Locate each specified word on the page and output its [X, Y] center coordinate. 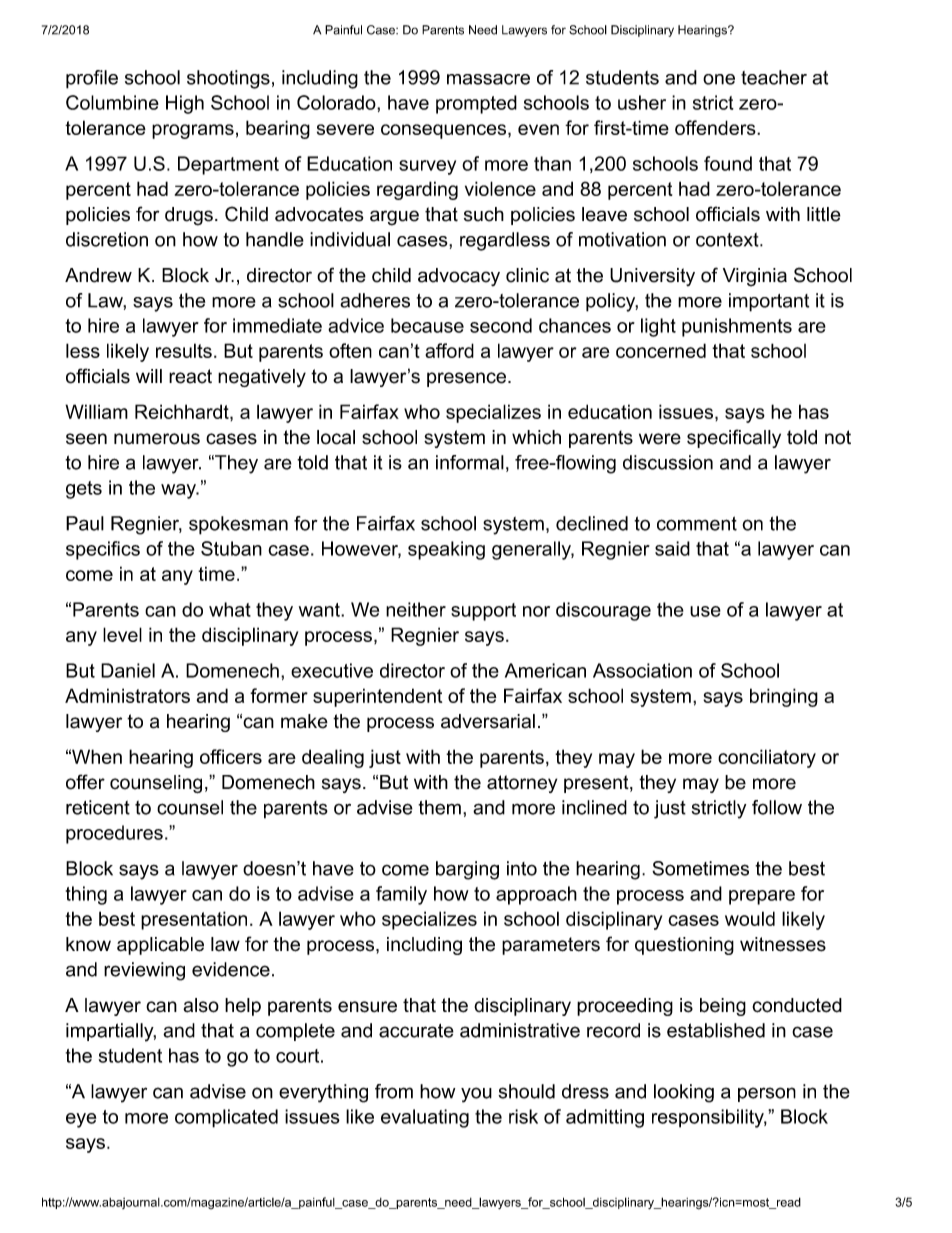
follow [777, 807]
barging [467, 870]
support [483, 612]
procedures [114, 834]
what [230, 609]
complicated [226, 1118]
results [184, 350]
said [672, 548]
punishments [737, 327]
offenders [716, 127]
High [185, 104]
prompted [476, 104]
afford [449, 350]
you [476, 1095]
